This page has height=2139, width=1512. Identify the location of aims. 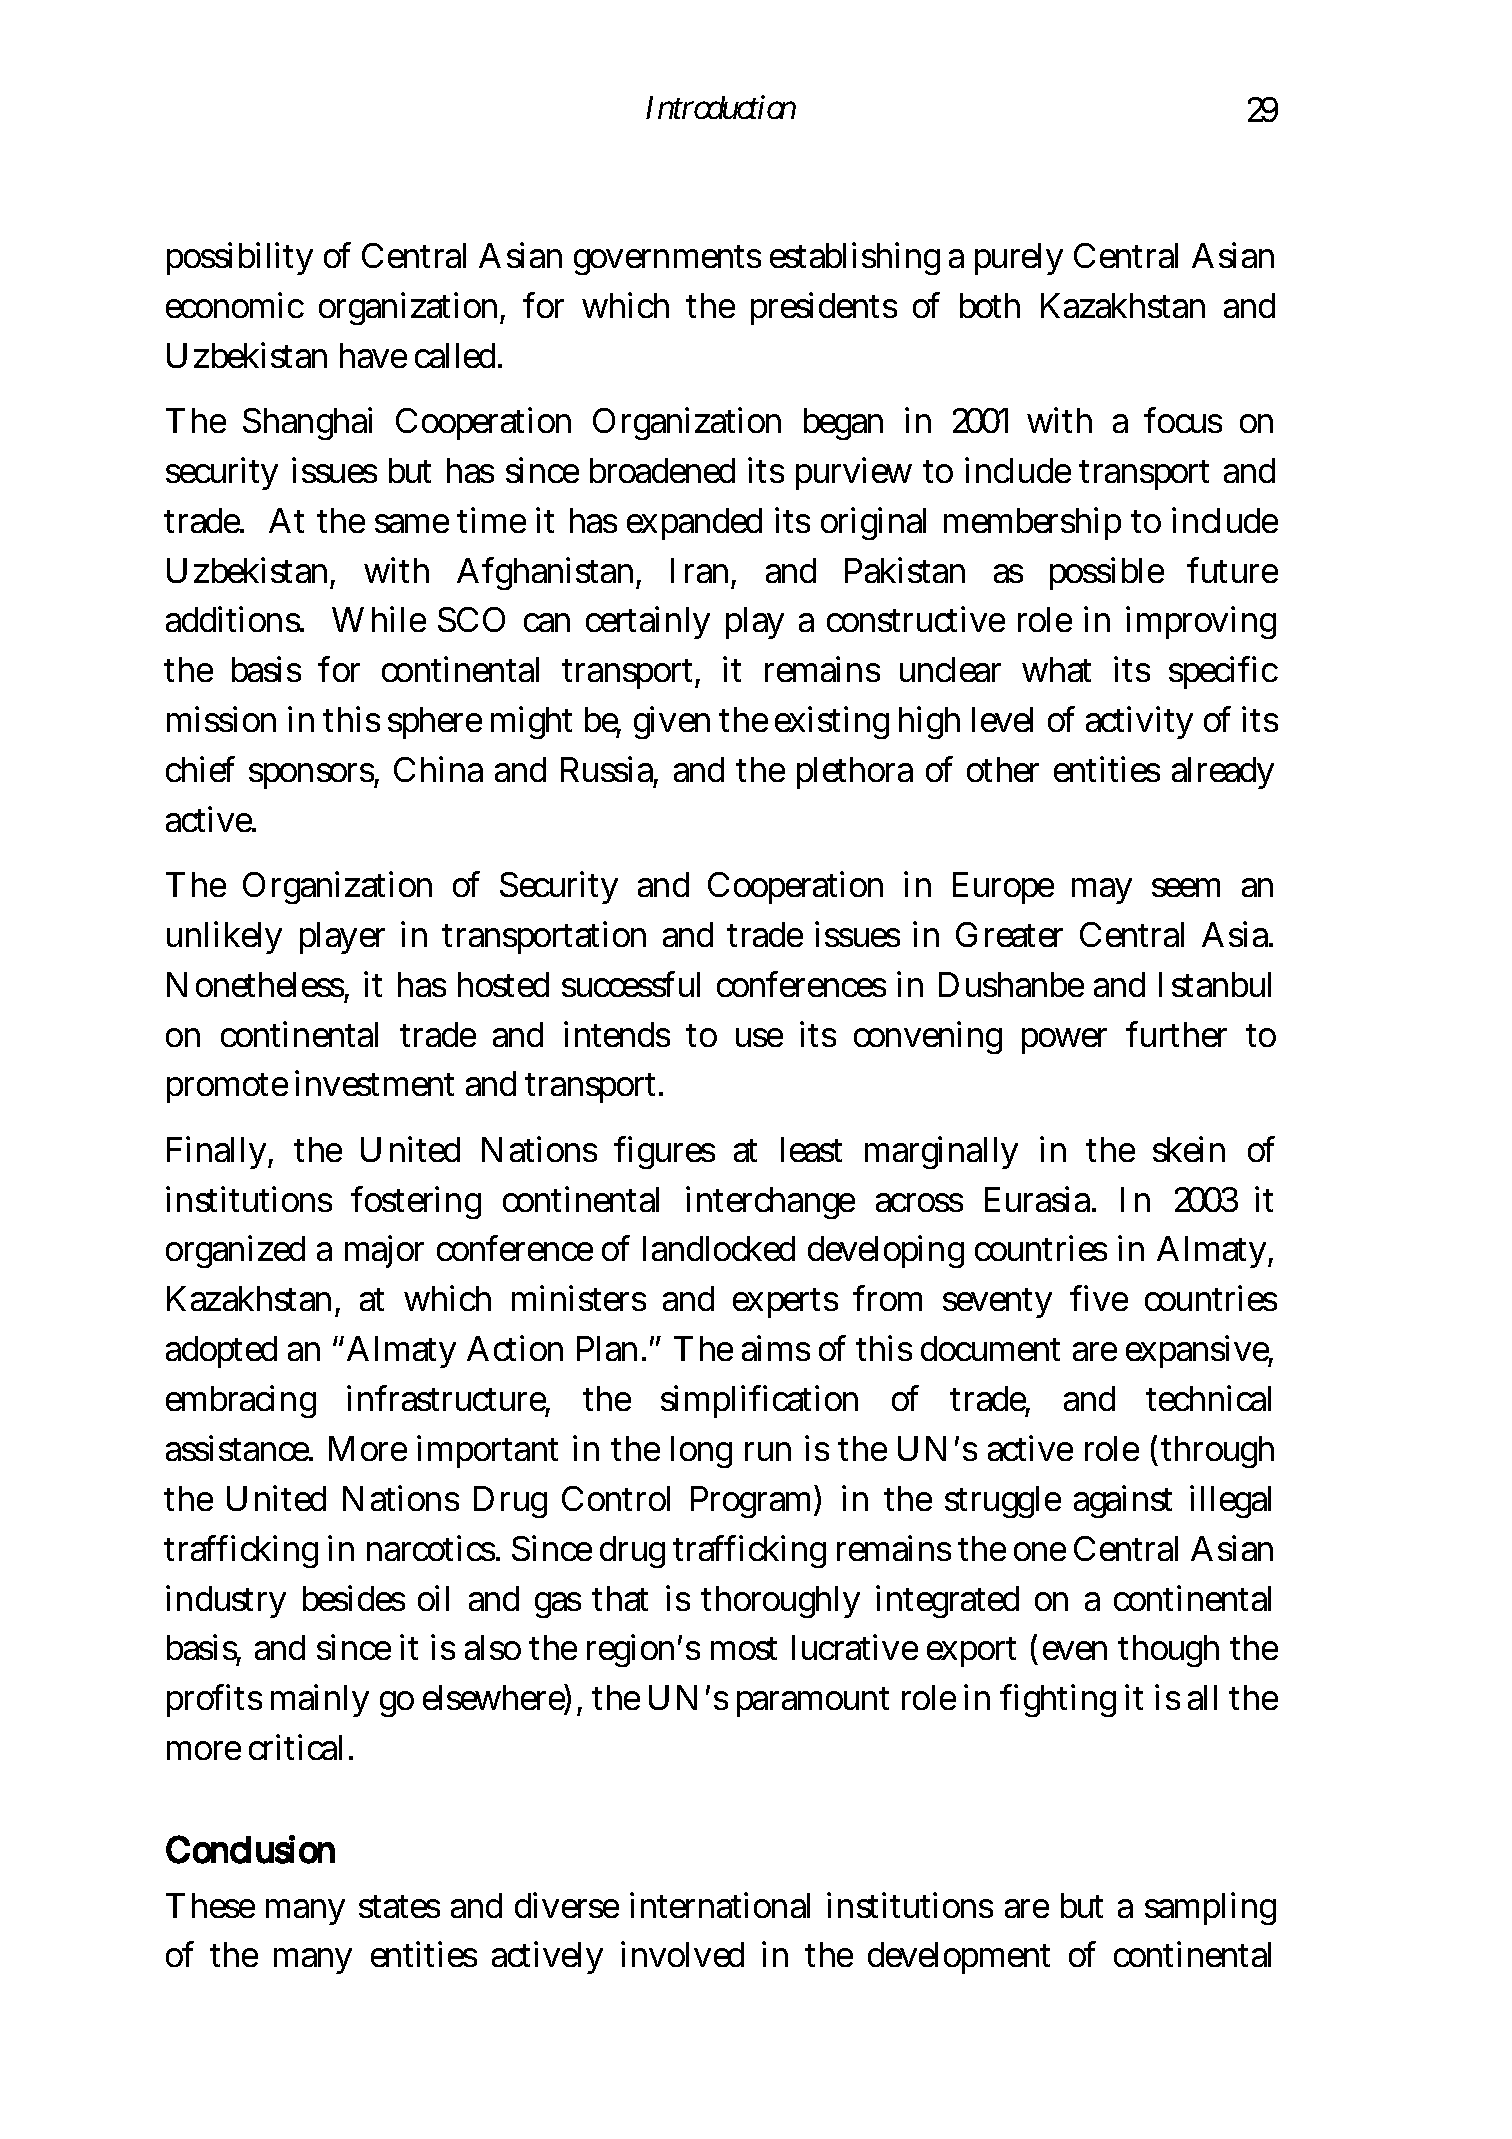
(776, 1348).
